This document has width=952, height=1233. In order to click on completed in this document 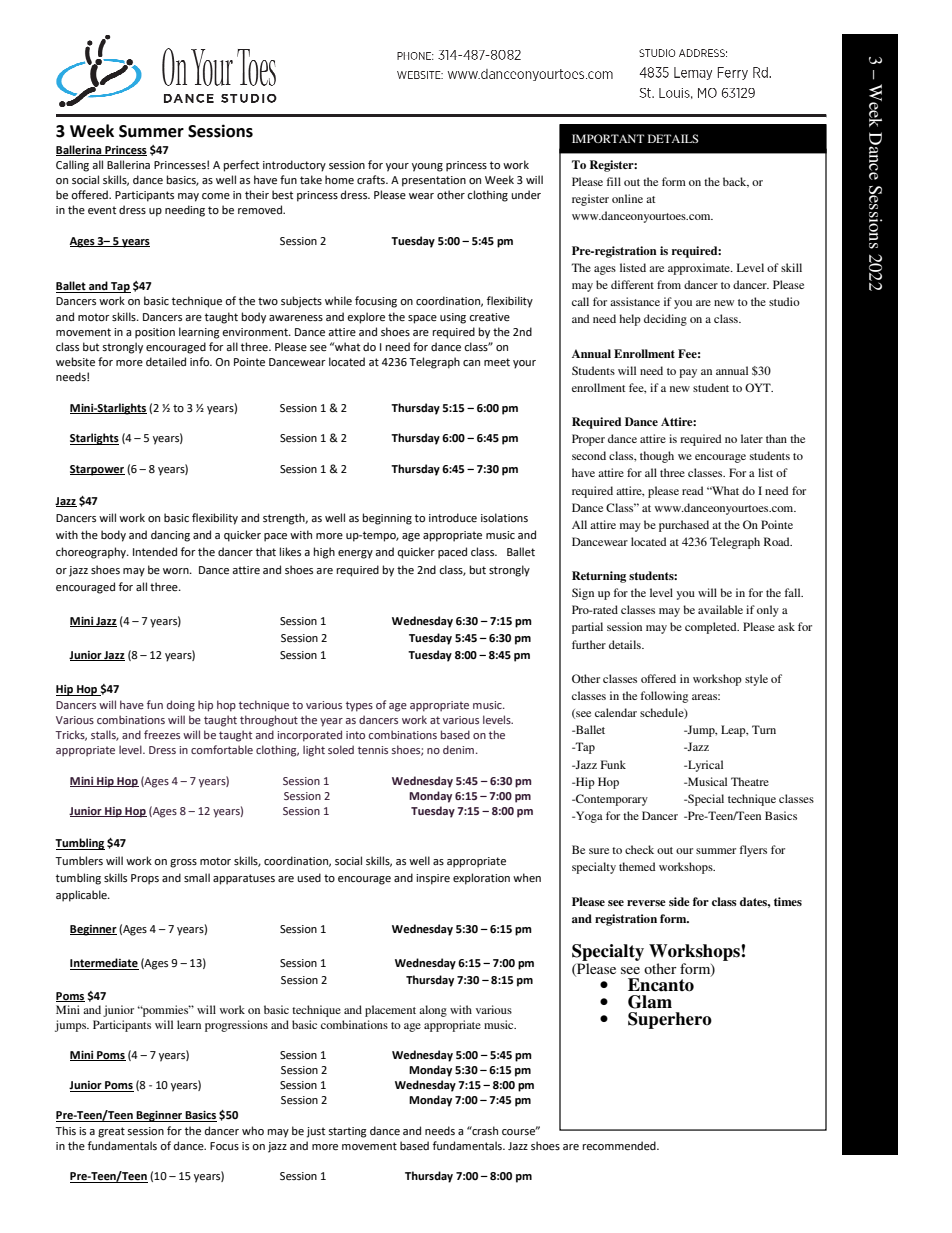, I will do `click(712, 628)`.
